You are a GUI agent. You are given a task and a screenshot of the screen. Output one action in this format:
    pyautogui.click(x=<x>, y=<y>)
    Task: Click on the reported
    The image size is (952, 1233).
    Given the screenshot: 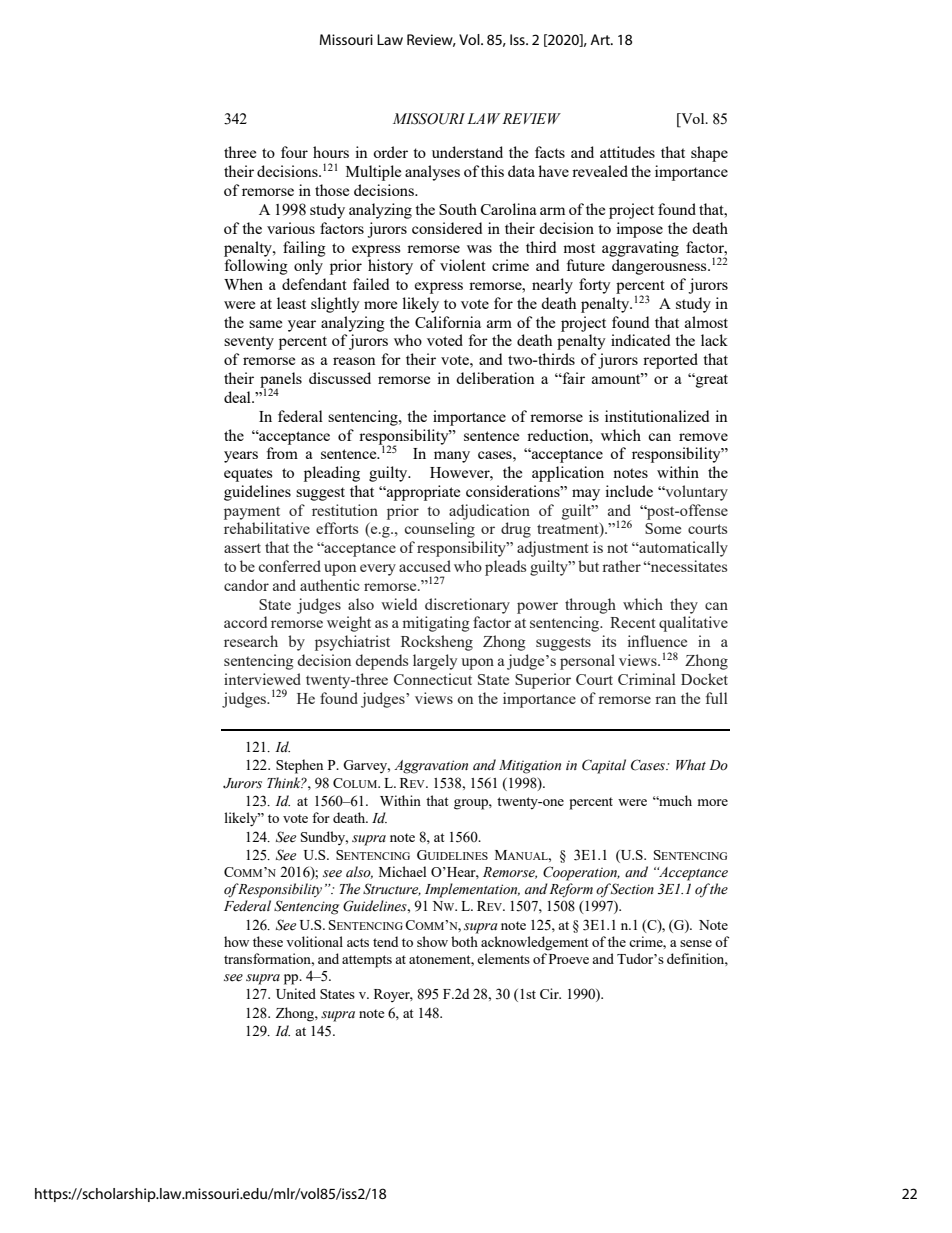 What is the action you would take?
    pyautogui.click(x=670, y=361)
